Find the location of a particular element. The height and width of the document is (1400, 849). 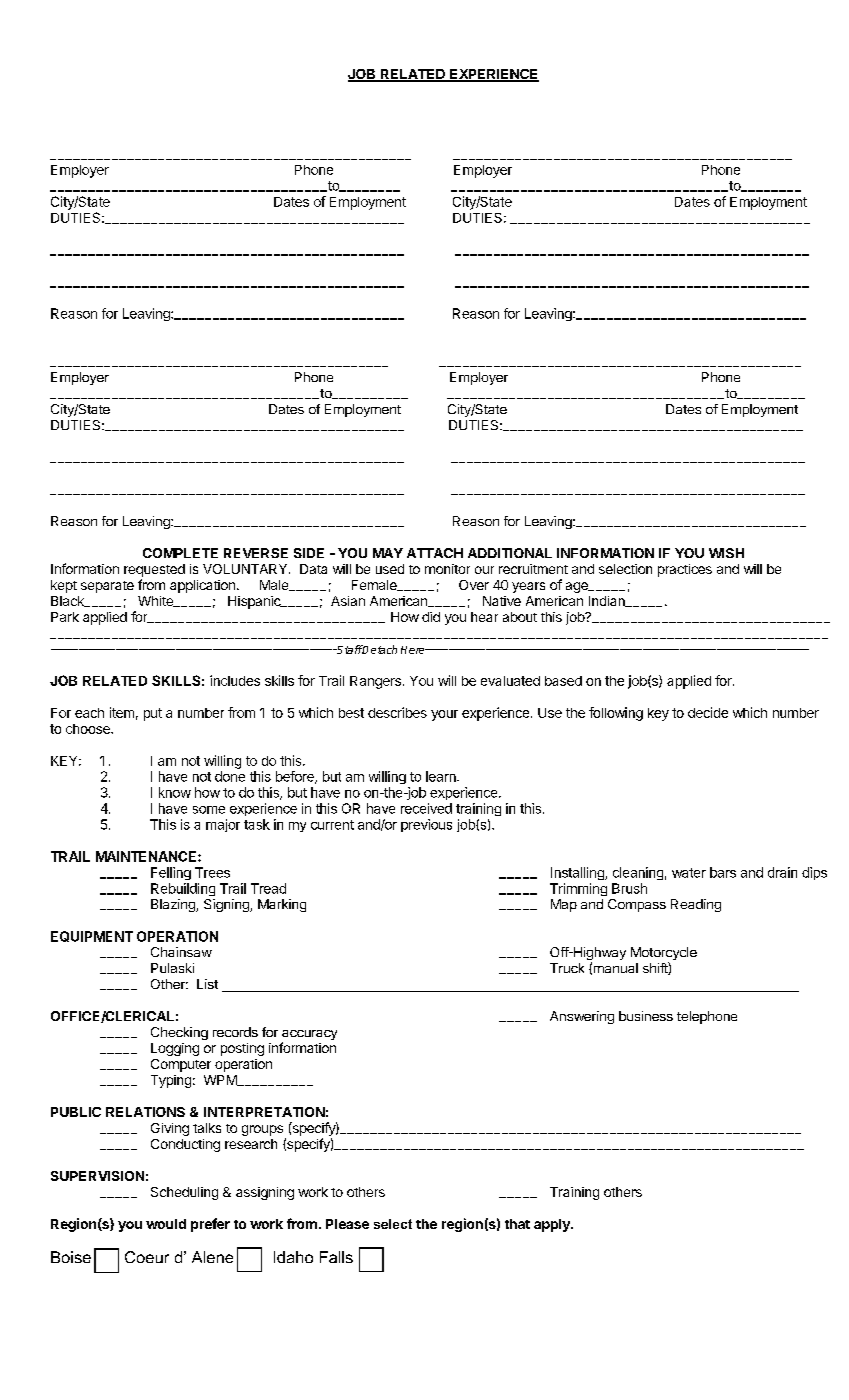

Reading is located at coordinates (696, 905).
